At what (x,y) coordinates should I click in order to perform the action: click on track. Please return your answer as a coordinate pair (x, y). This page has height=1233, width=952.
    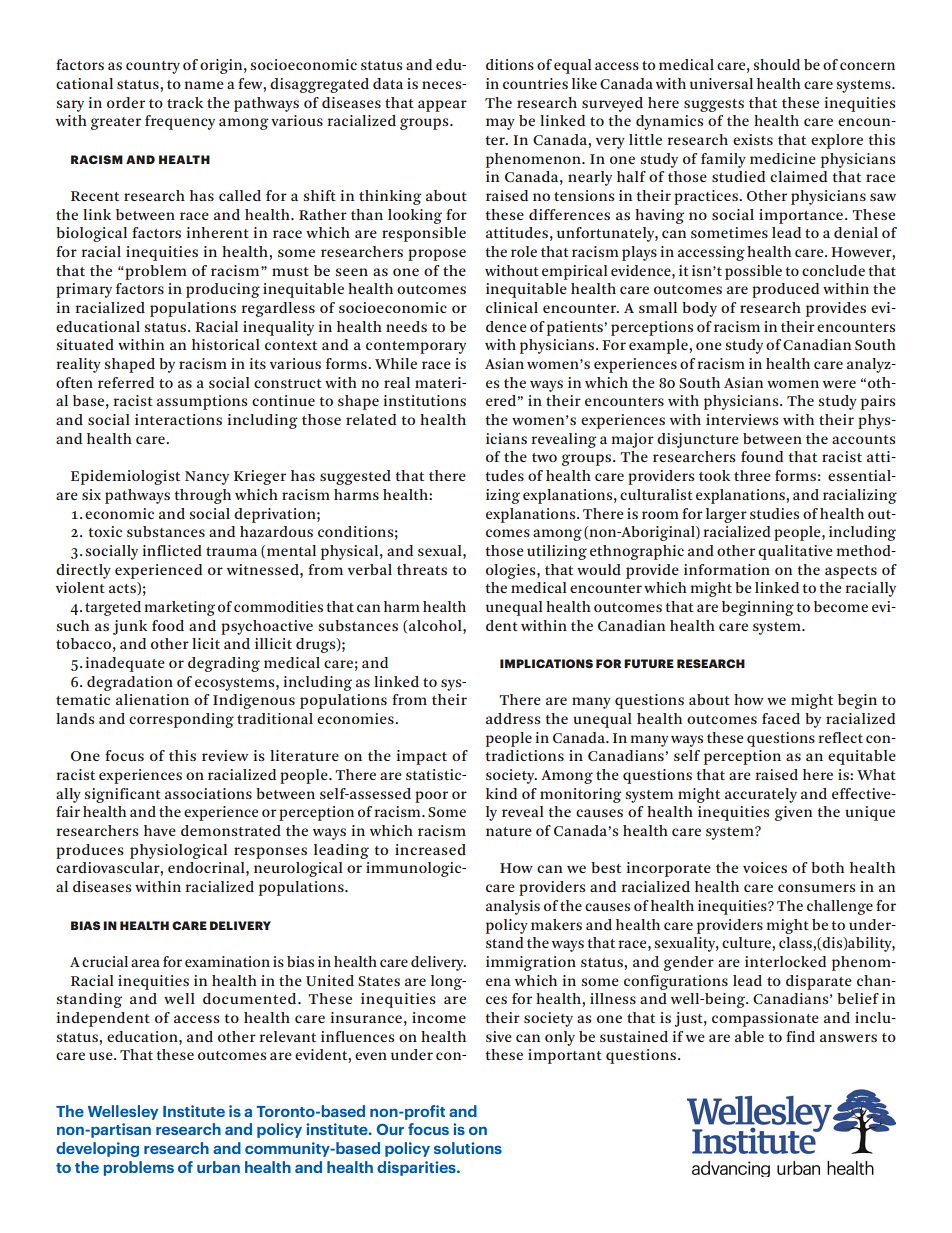
    Looking at the image, I should click on (185, 102).
